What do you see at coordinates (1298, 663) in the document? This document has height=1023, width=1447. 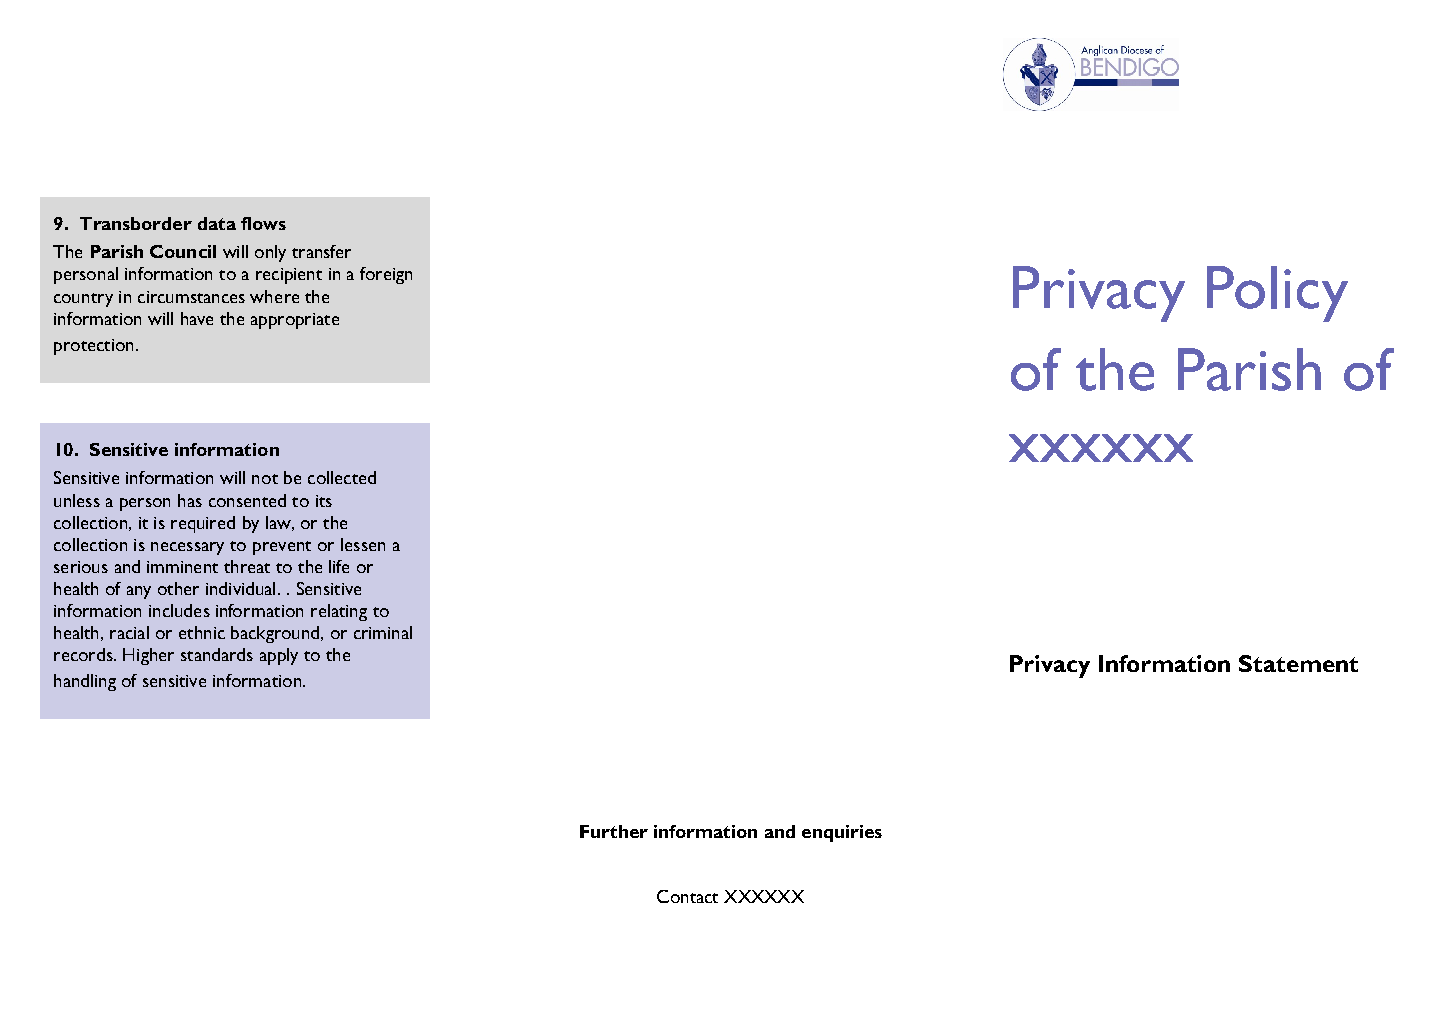 I see `Statement` at bounding box center [1298, 663].
